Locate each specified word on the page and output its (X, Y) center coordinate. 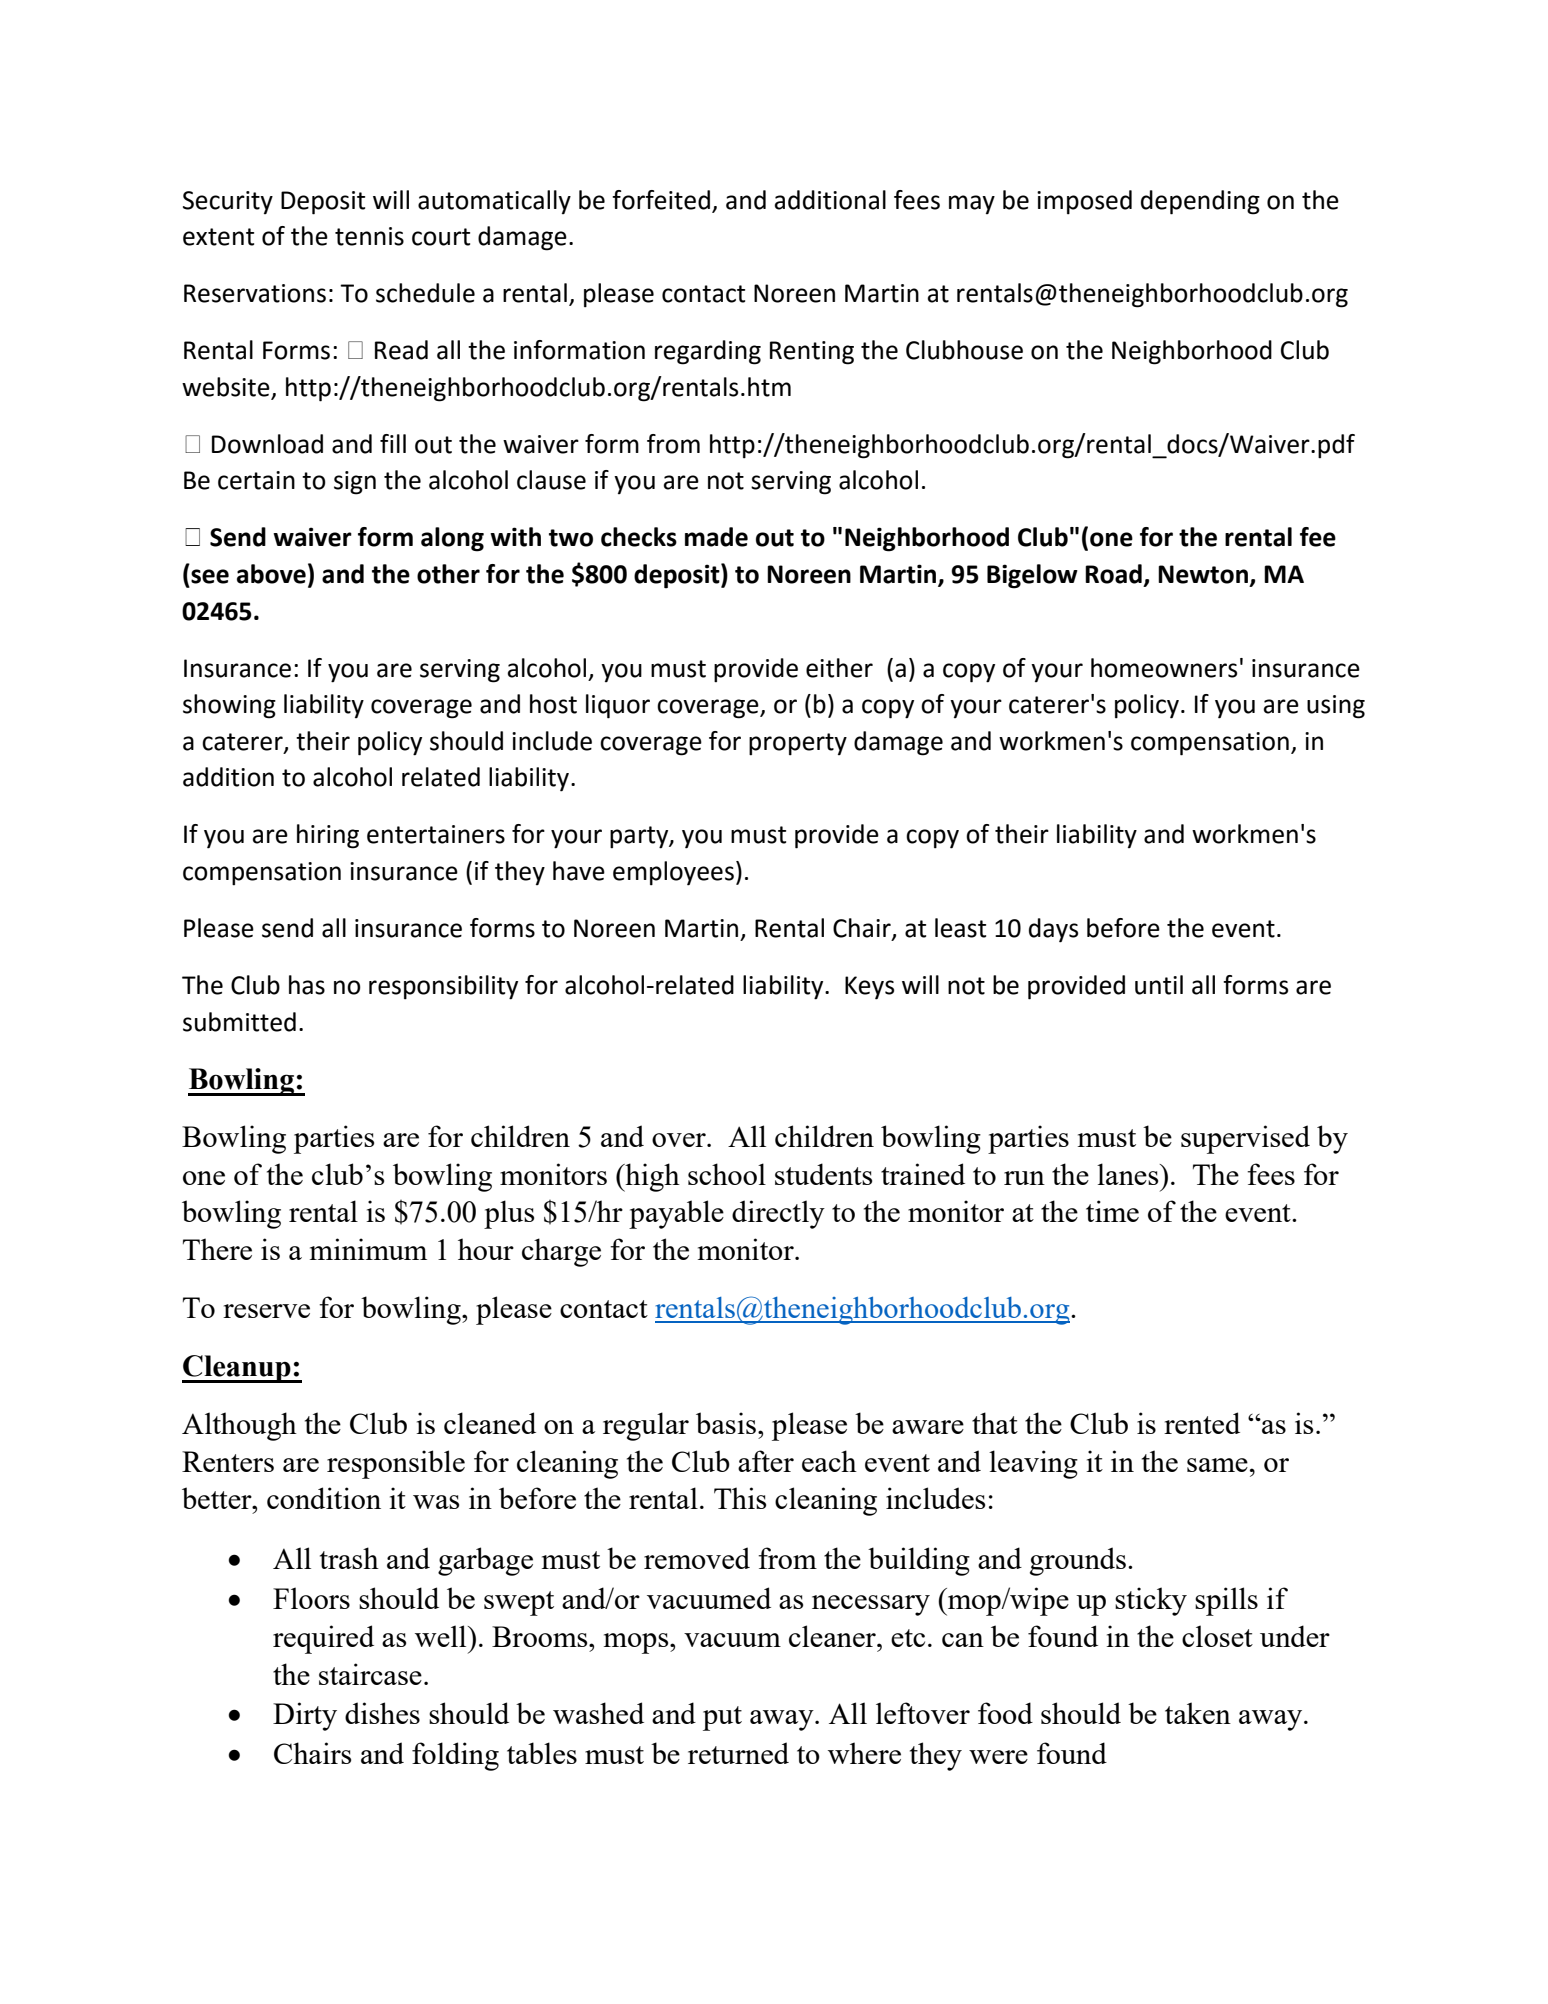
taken (1198, 1713)
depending (1200, 202)
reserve (266, 1311)
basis (726, 1423)
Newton (1203, 574)
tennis (369, 236)
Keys (869, 988)
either (839, 668)
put (722, 1718)
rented (1202, 1423)
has (307, 985)
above (271, 574)
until (1159, 985)
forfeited (661, 200)
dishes (382, 1713)
